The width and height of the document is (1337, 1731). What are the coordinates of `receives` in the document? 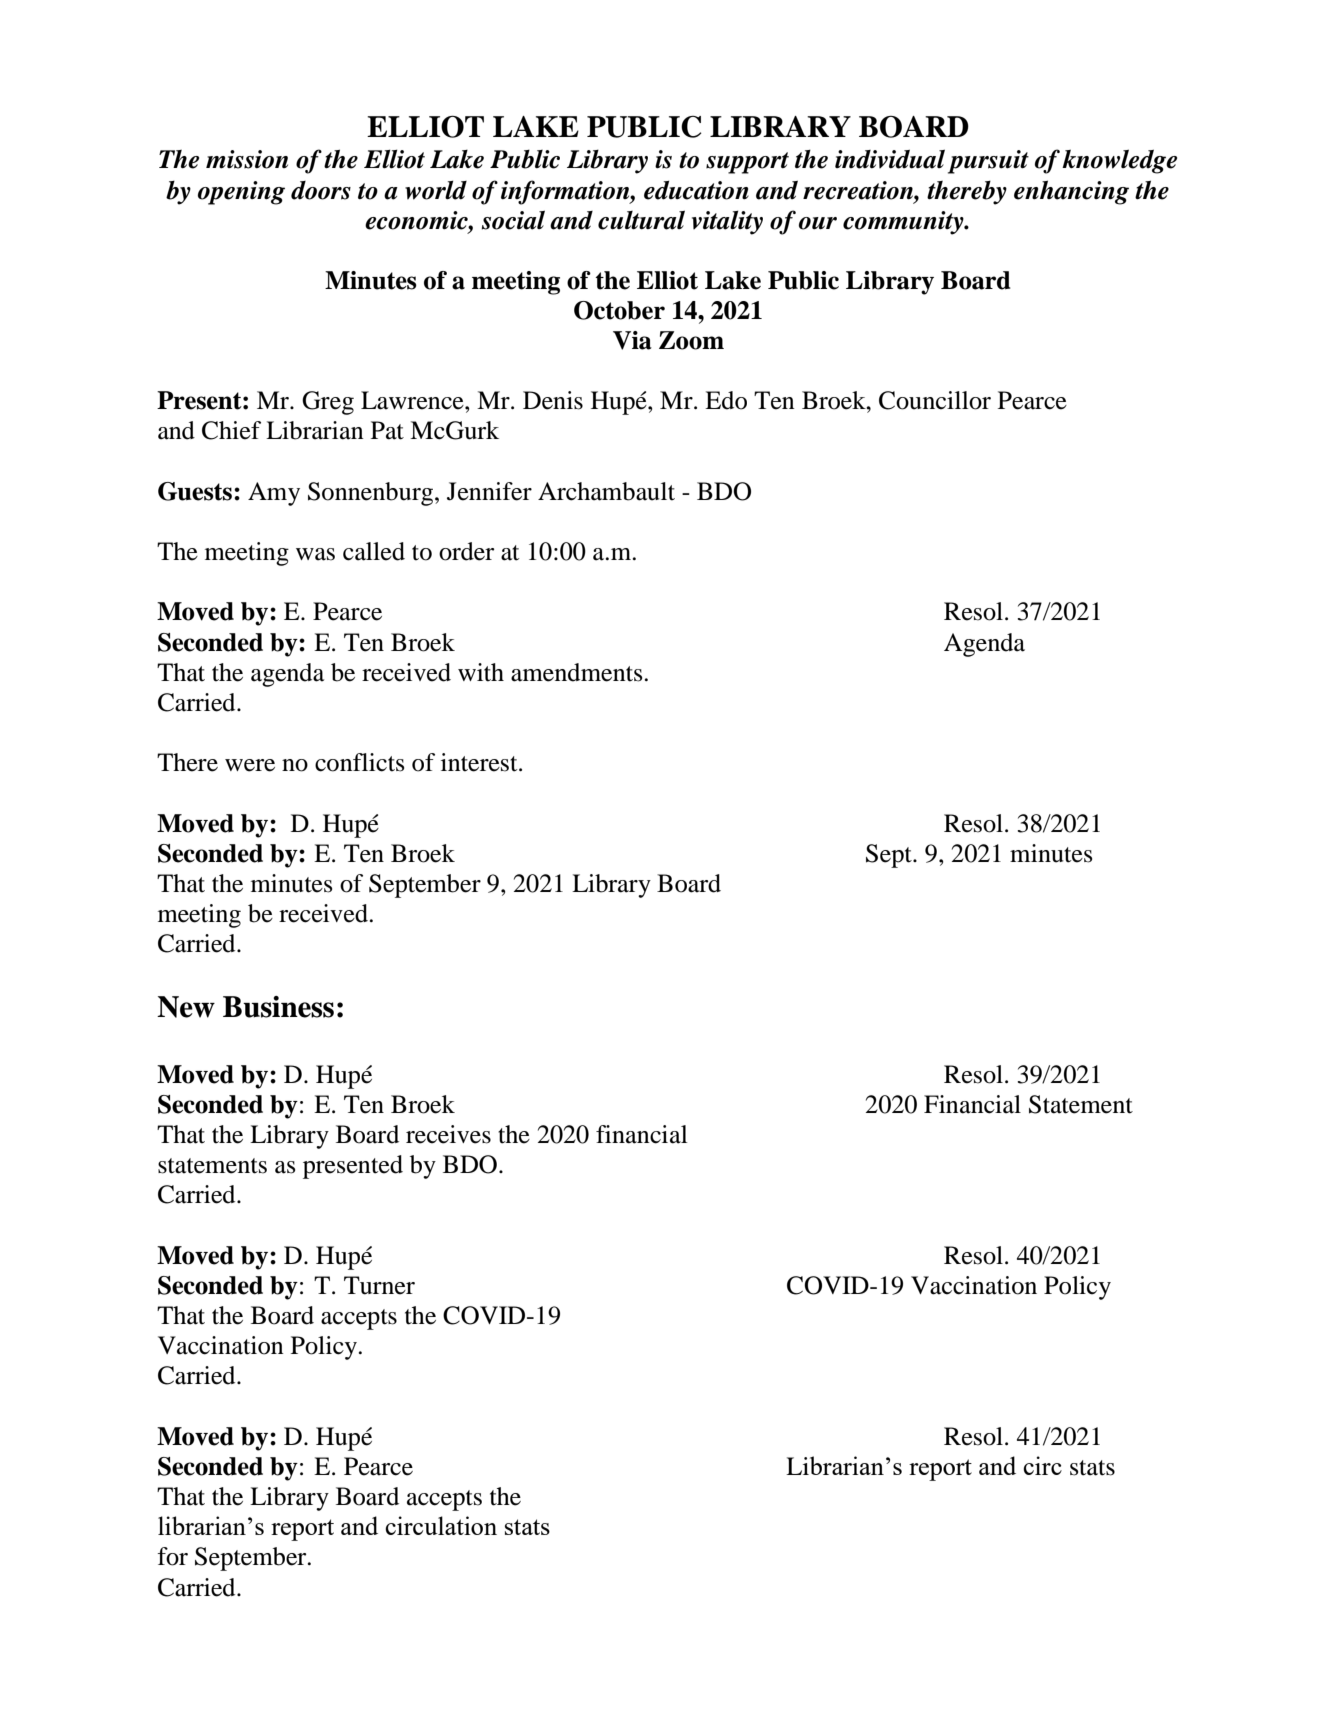 It's located at (448, 1134).
